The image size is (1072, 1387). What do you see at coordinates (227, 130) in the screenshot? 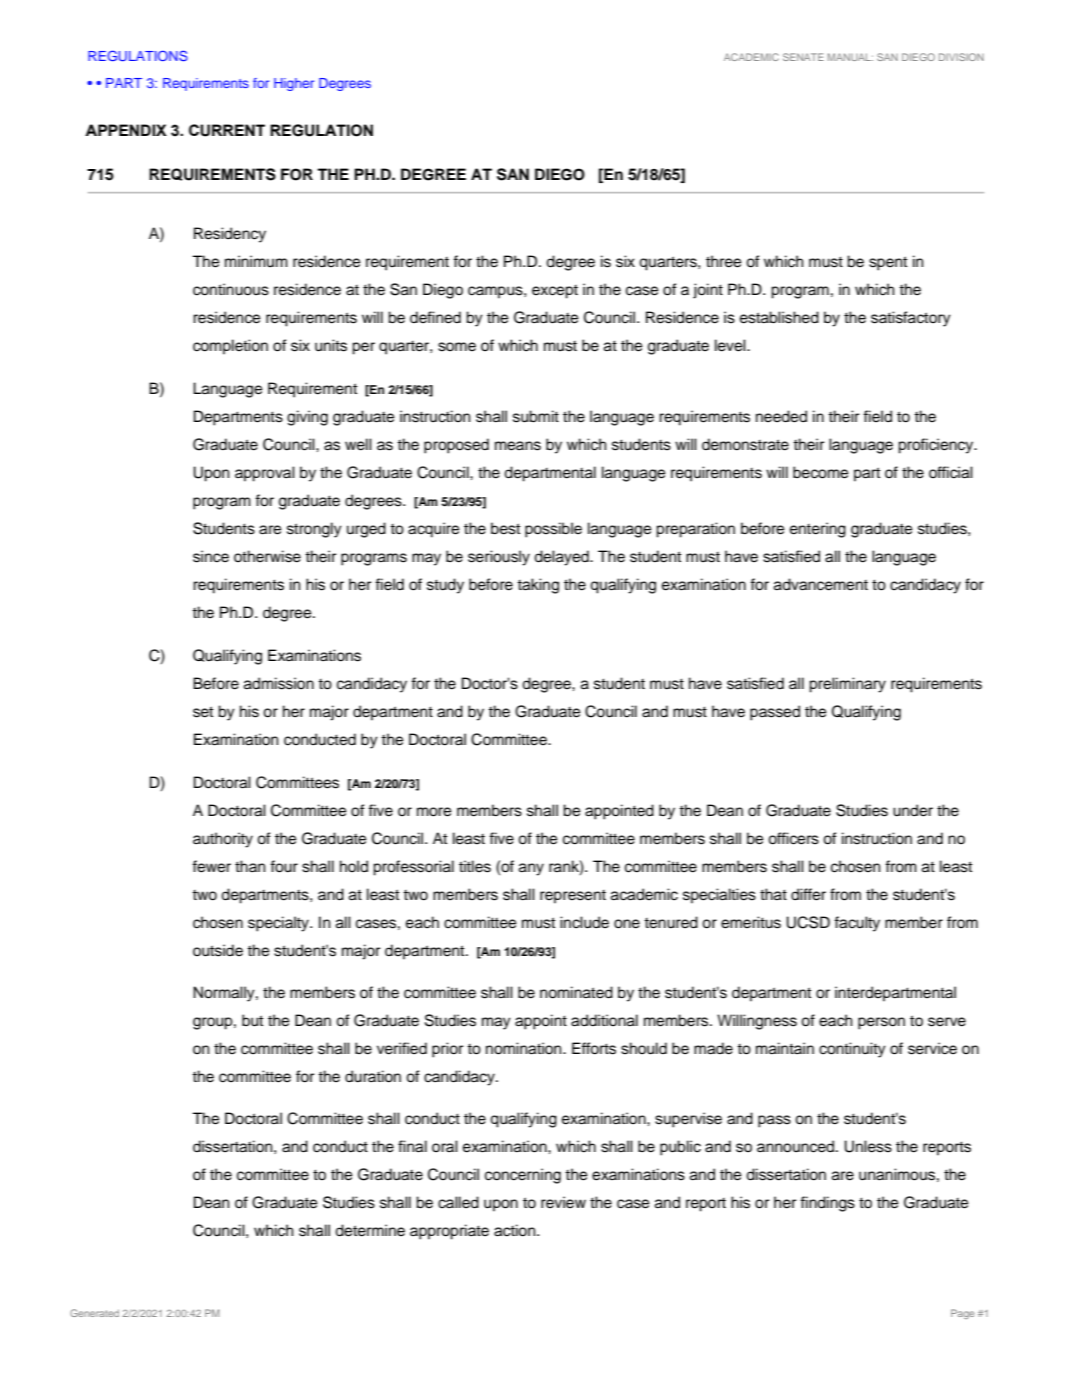
I see `CURRENT` at bounding box center [227, 130].
